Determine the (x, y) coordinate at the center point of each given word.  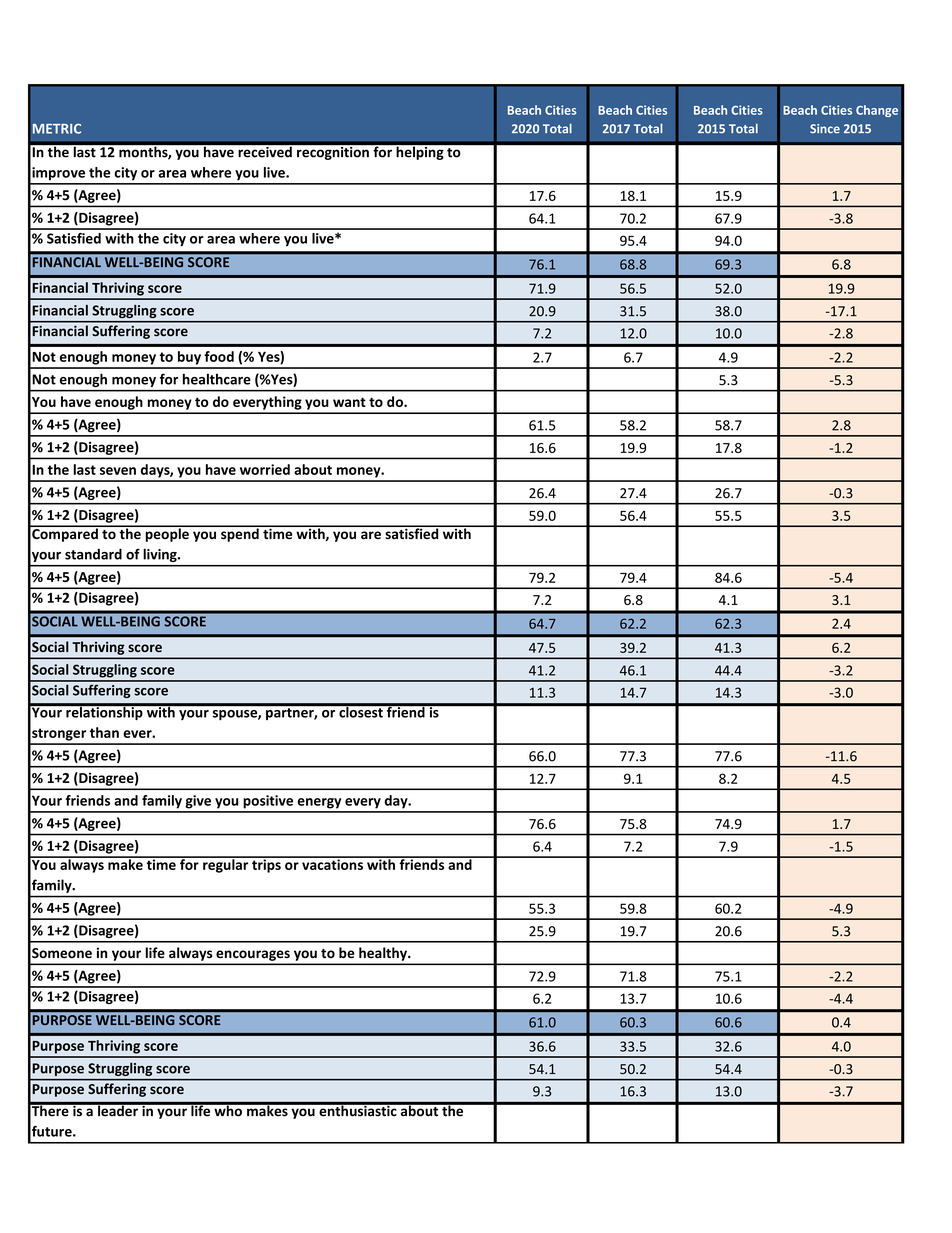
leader (118, 1109)
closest (361, 711)
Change (877, 111)
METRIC (57, 128)
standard (93, 554)
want (349, 402)
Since (825, 129)
